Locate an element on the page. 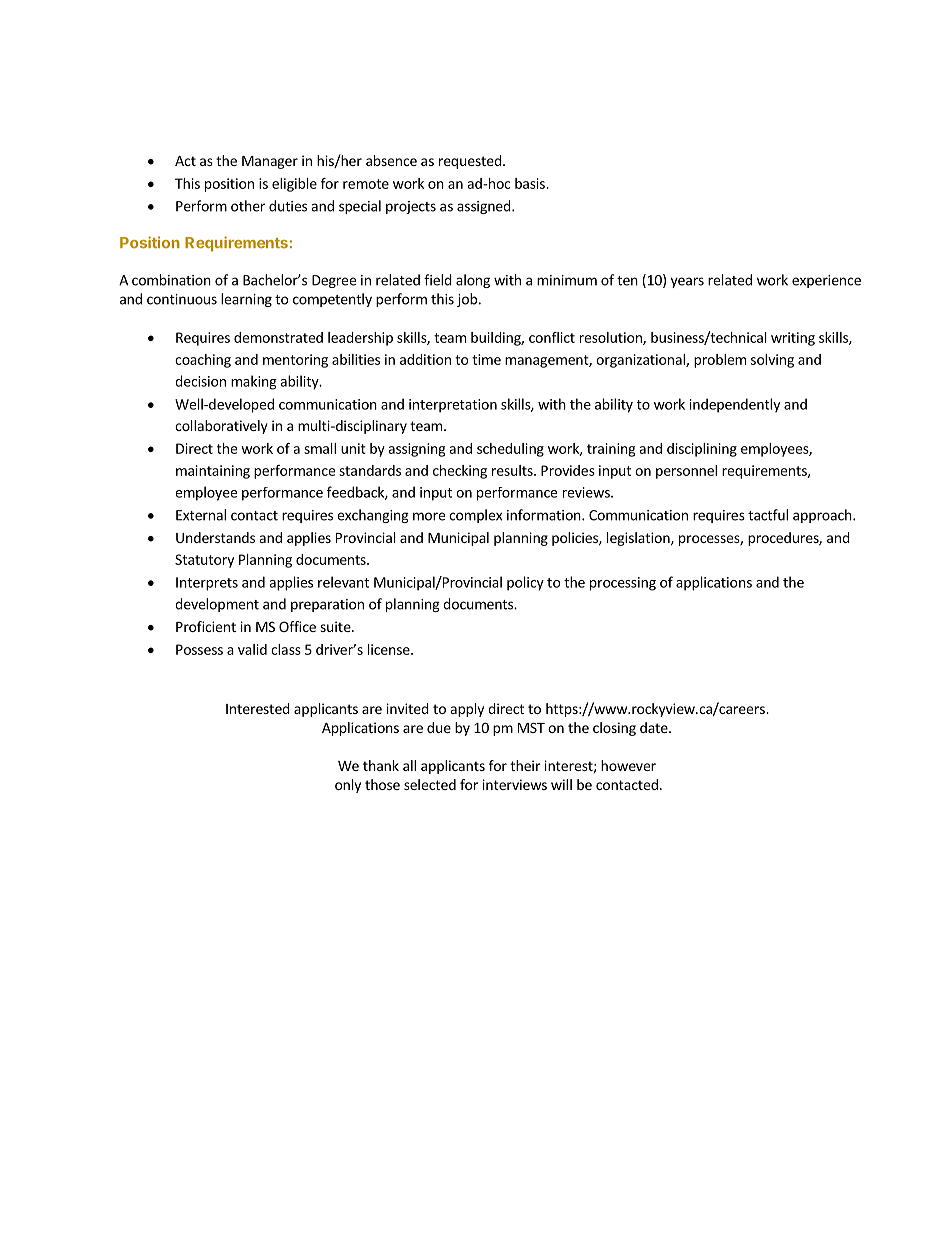 This image has width=952, height=1233. demonstrated is located at coordinates (278, 337).
